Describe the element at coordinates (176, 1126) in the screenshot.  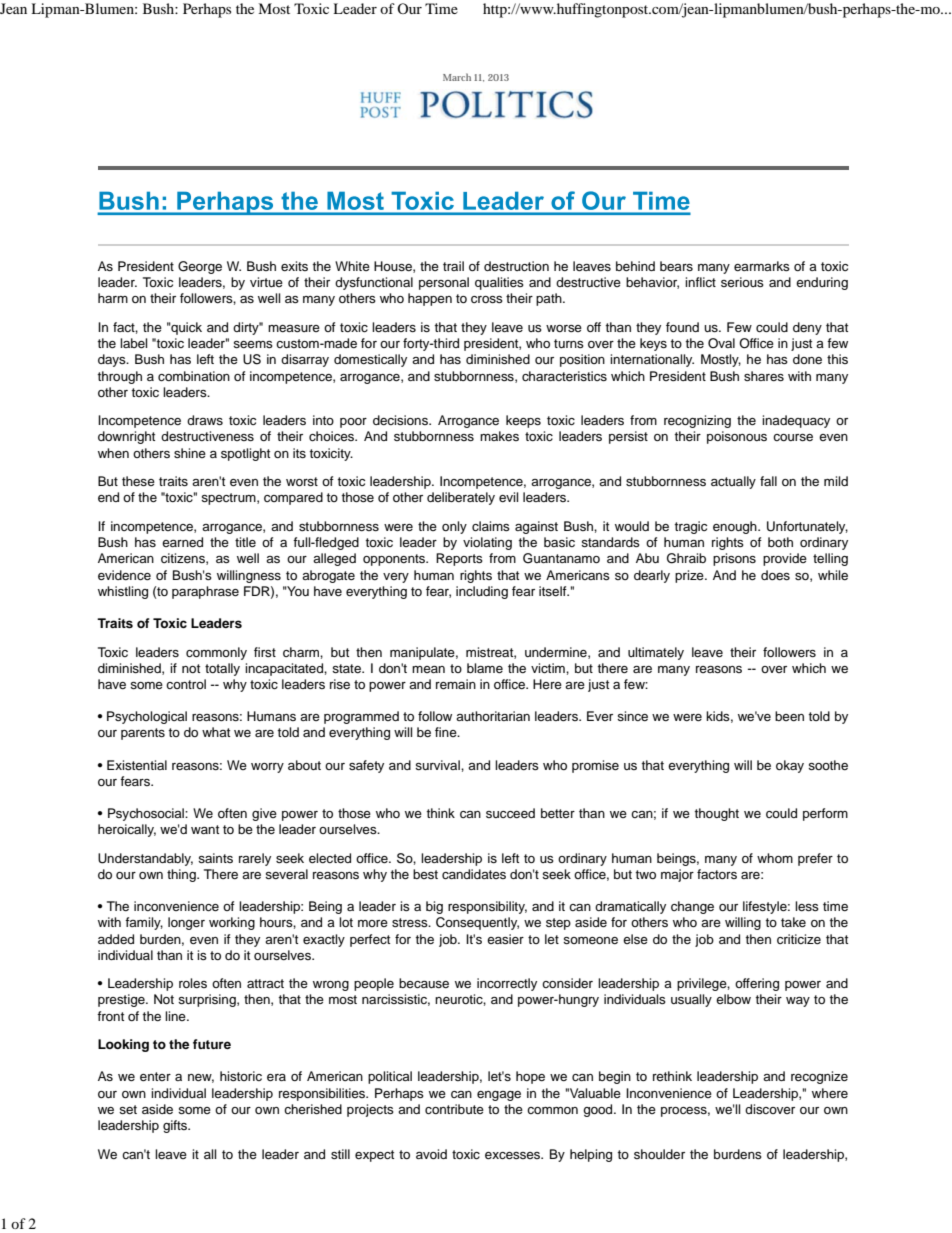
I see `gifts` at that location.
